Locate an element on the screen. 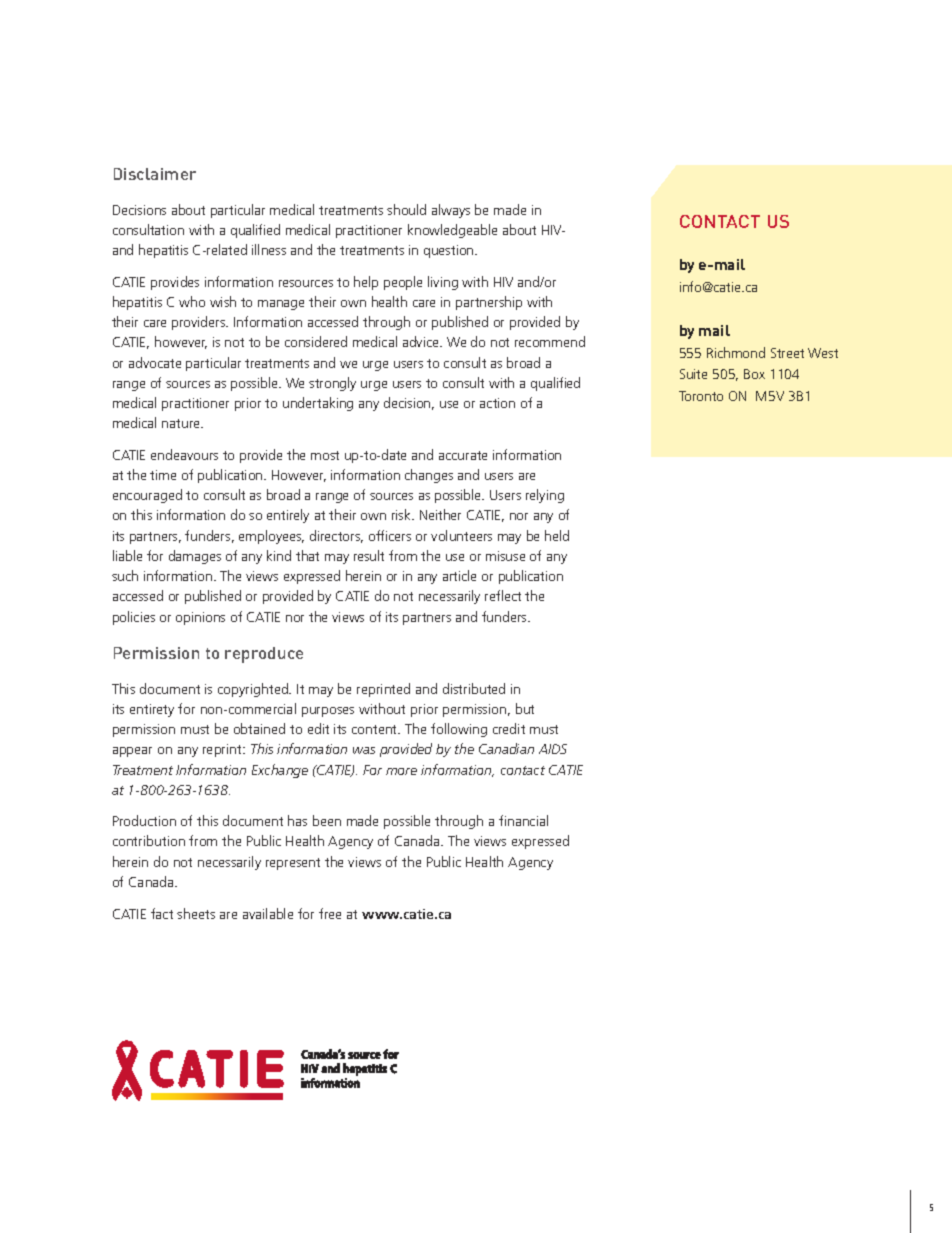 The image size is (952, 1233). knowledgeable is located at coordinates (452, 231).
